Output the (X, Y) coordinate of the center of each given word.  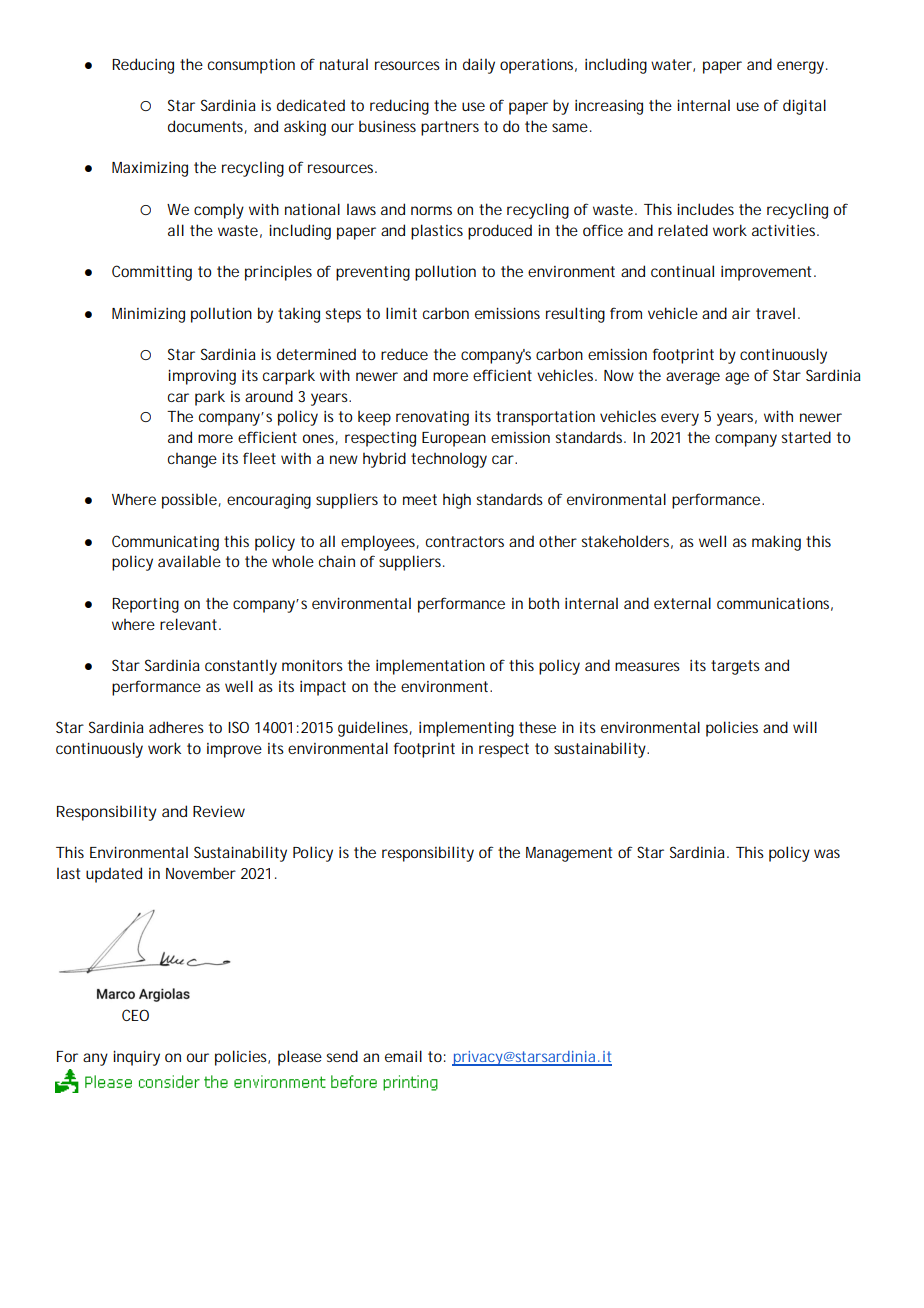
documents (207, 127)
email (403, 1056)
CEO (135, 1015)
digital (804, 107)
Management (569, 854)
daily (479, 66)
